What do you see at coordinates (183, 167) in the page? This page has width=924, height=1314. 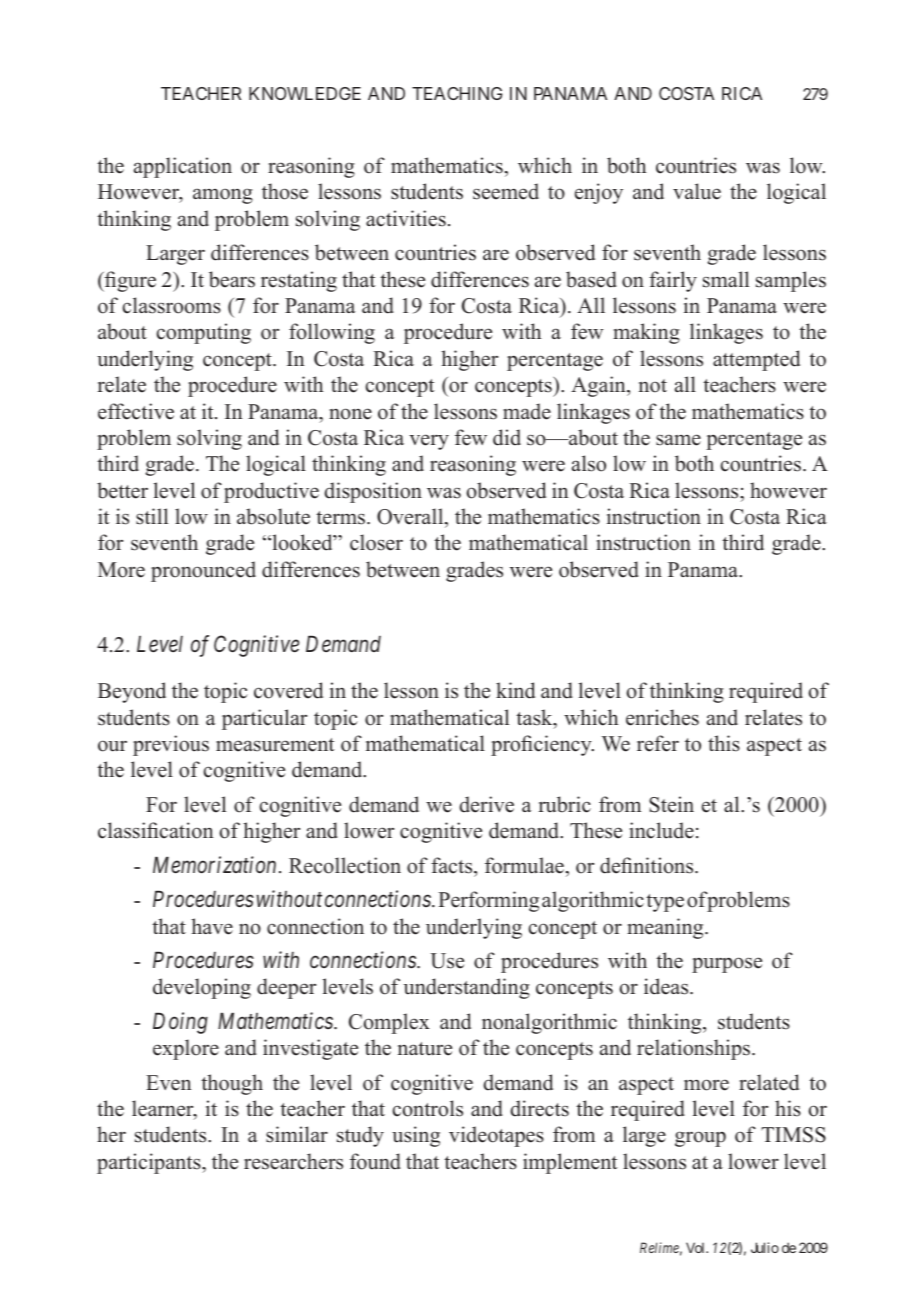 I see `application` at bounding box center [183, 167].
